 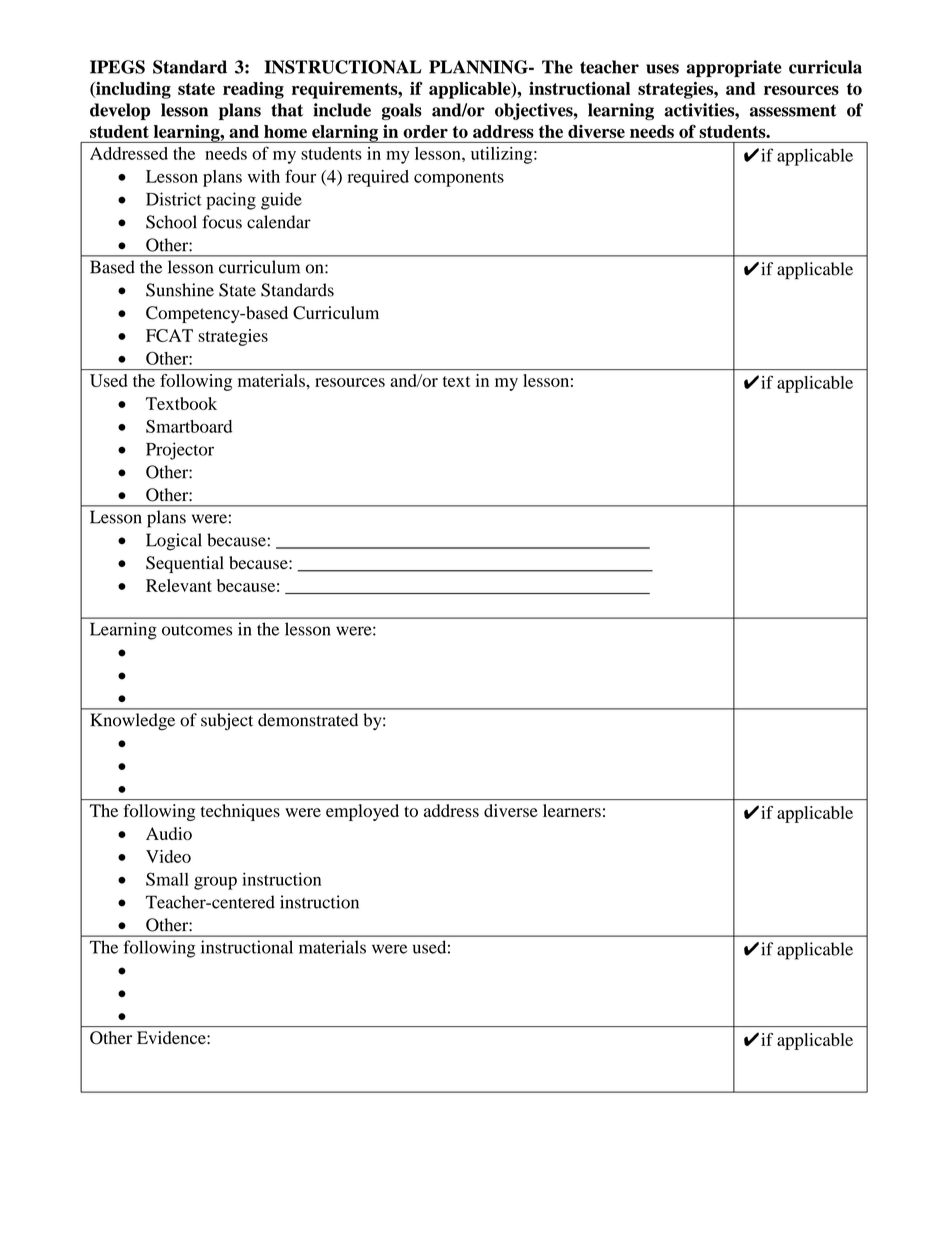 I want to click on learners, so click(x=572, y=810).
